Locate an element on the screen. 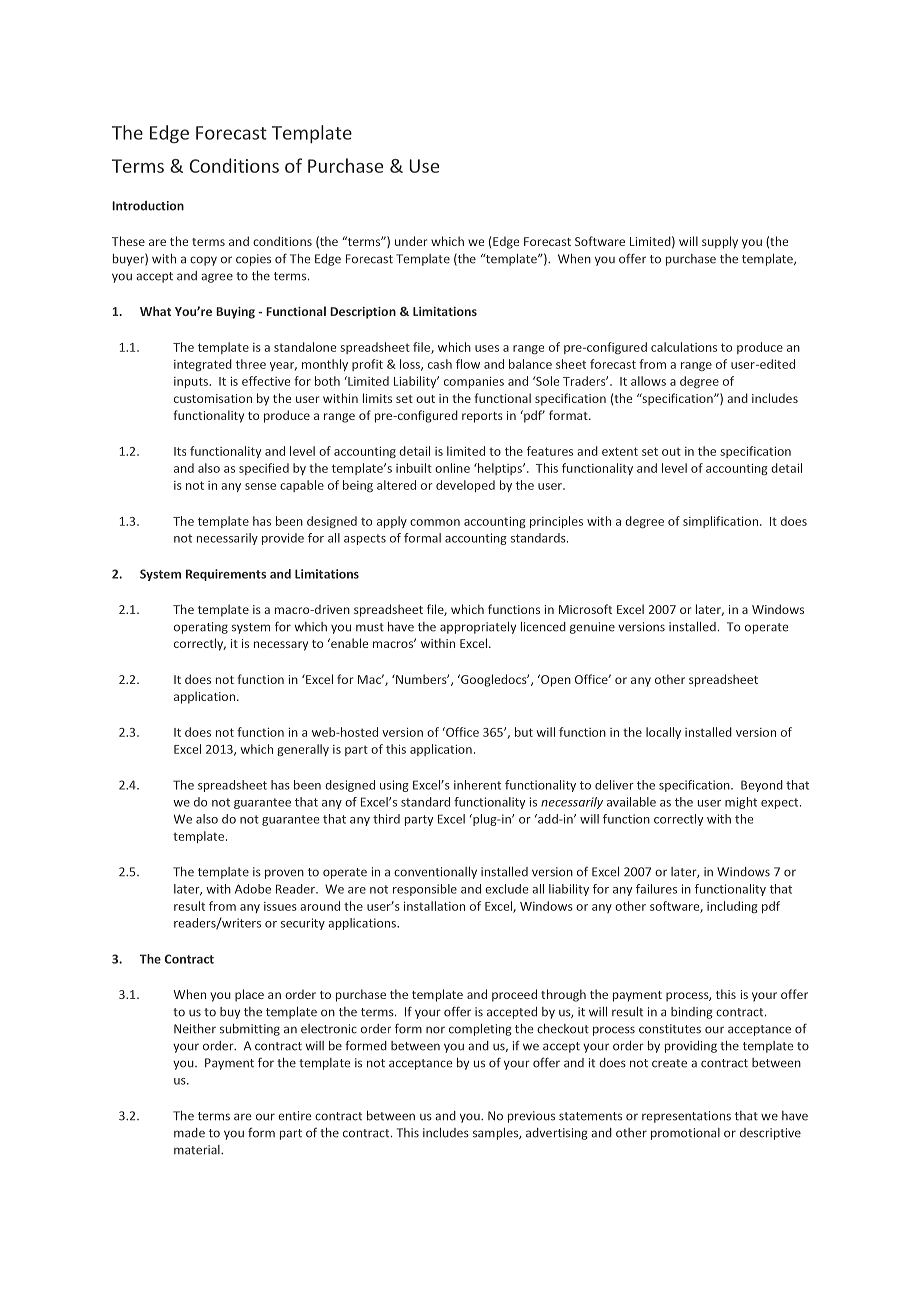  under is located at coordinates (411, 241).
